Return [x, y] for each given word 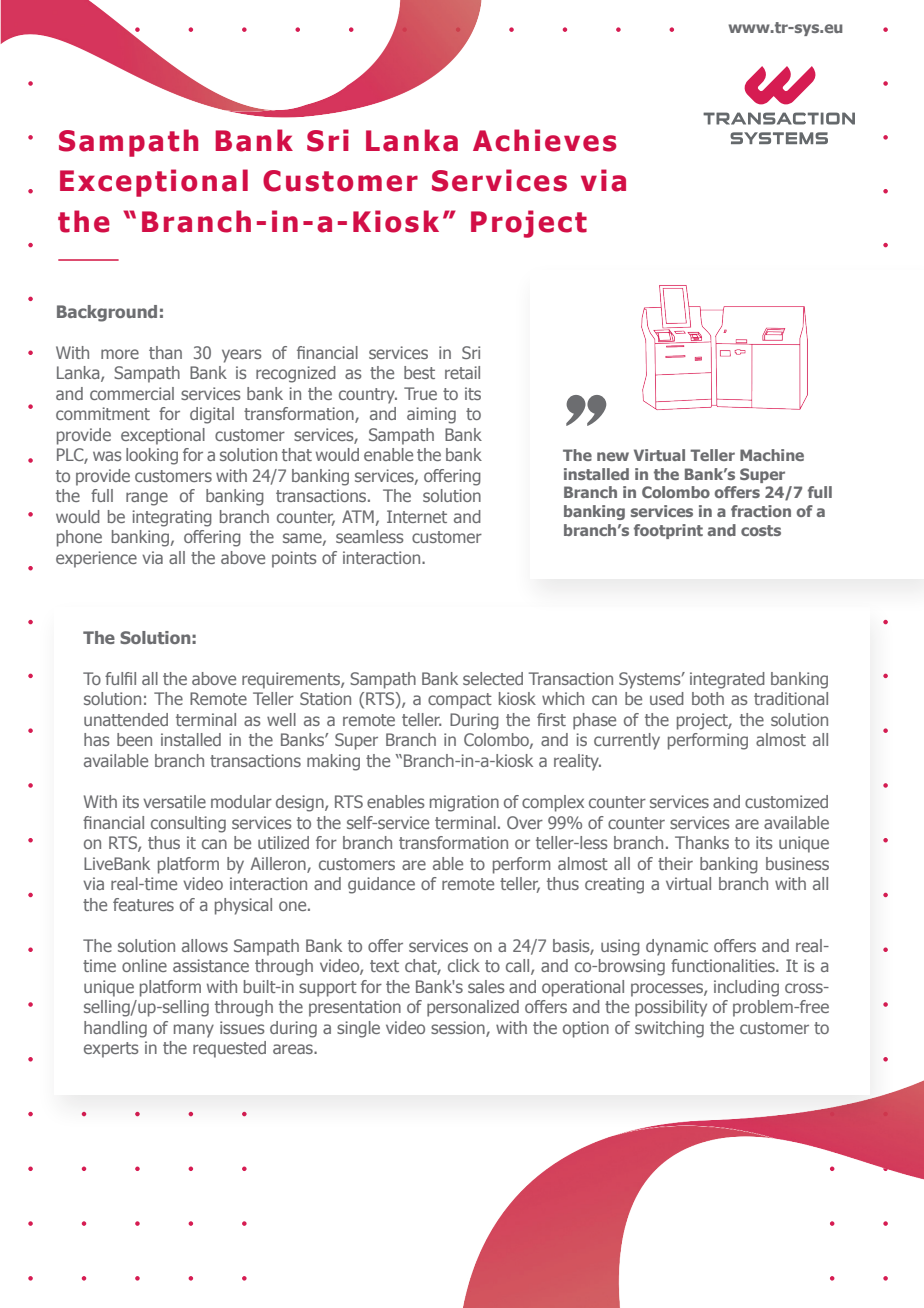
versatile [174, 801]
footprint [668, 531]
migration [464, 803]
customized [786, 801]
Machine [772, 455]
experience [96, 559]
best [419, 372]
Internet [417, 516]
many [194, 1031]
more [120, 354]
